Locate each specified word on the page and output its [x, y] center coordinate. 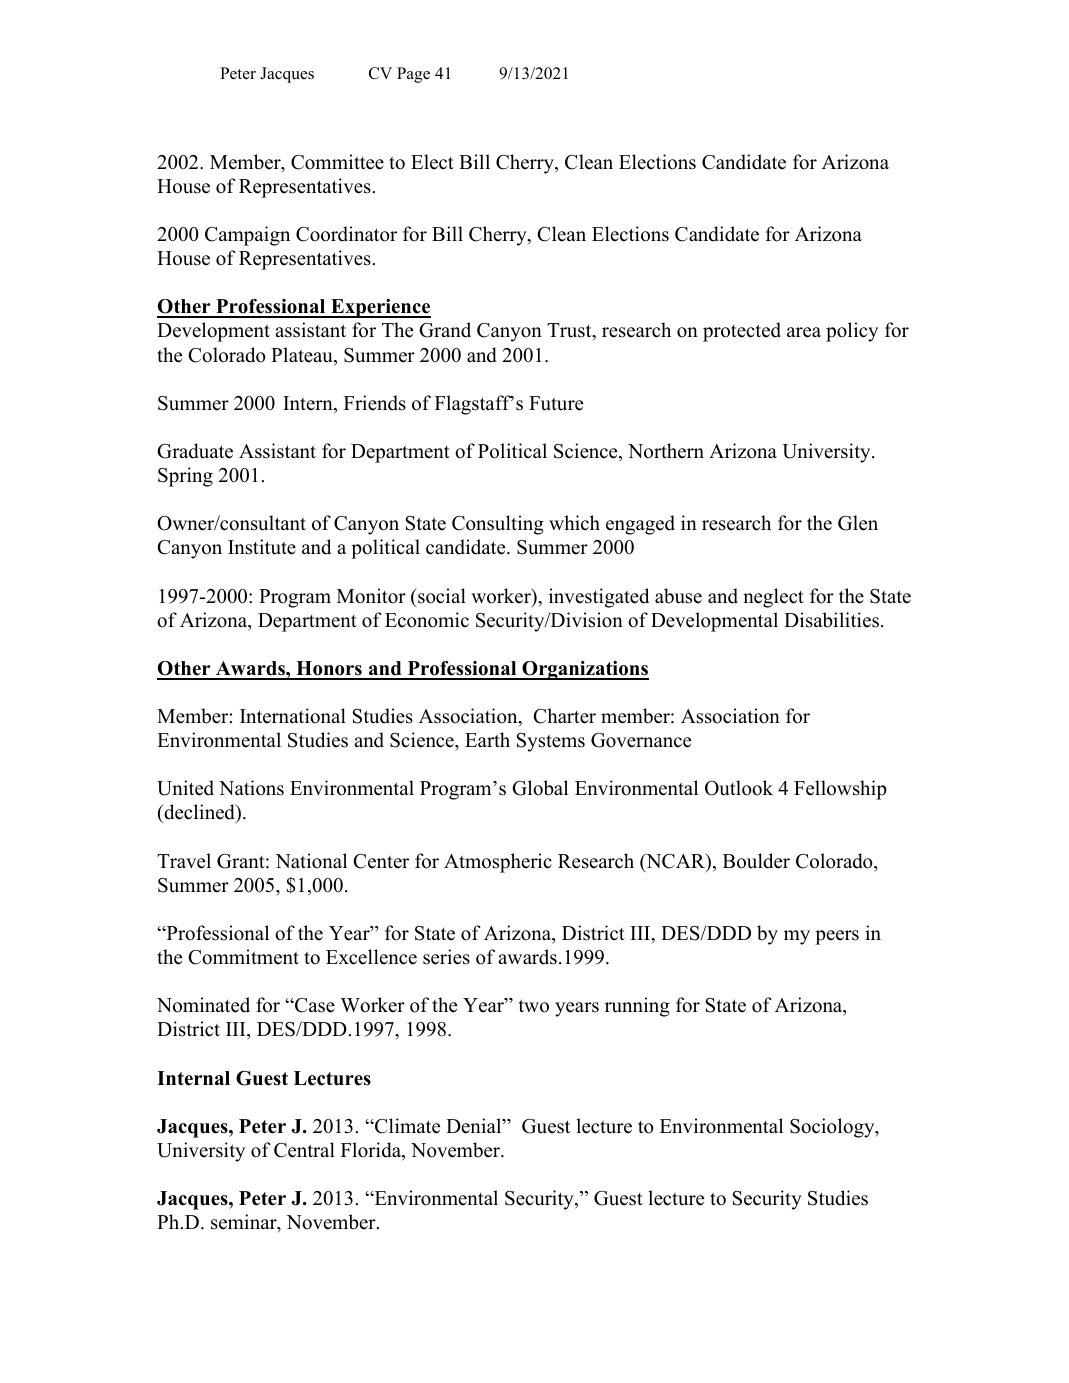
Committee [337, 162]
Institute [262, 547]
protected [742, 332]
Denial [475, 1126]
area [804, 332]
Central [304, 1150]
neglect [773, 598]
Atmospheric [498, 863]
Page [413, 75]
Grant [242, 861]
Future [556, 403]
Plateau [303, 356]
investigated [599, 598]
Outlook [739, 788]
